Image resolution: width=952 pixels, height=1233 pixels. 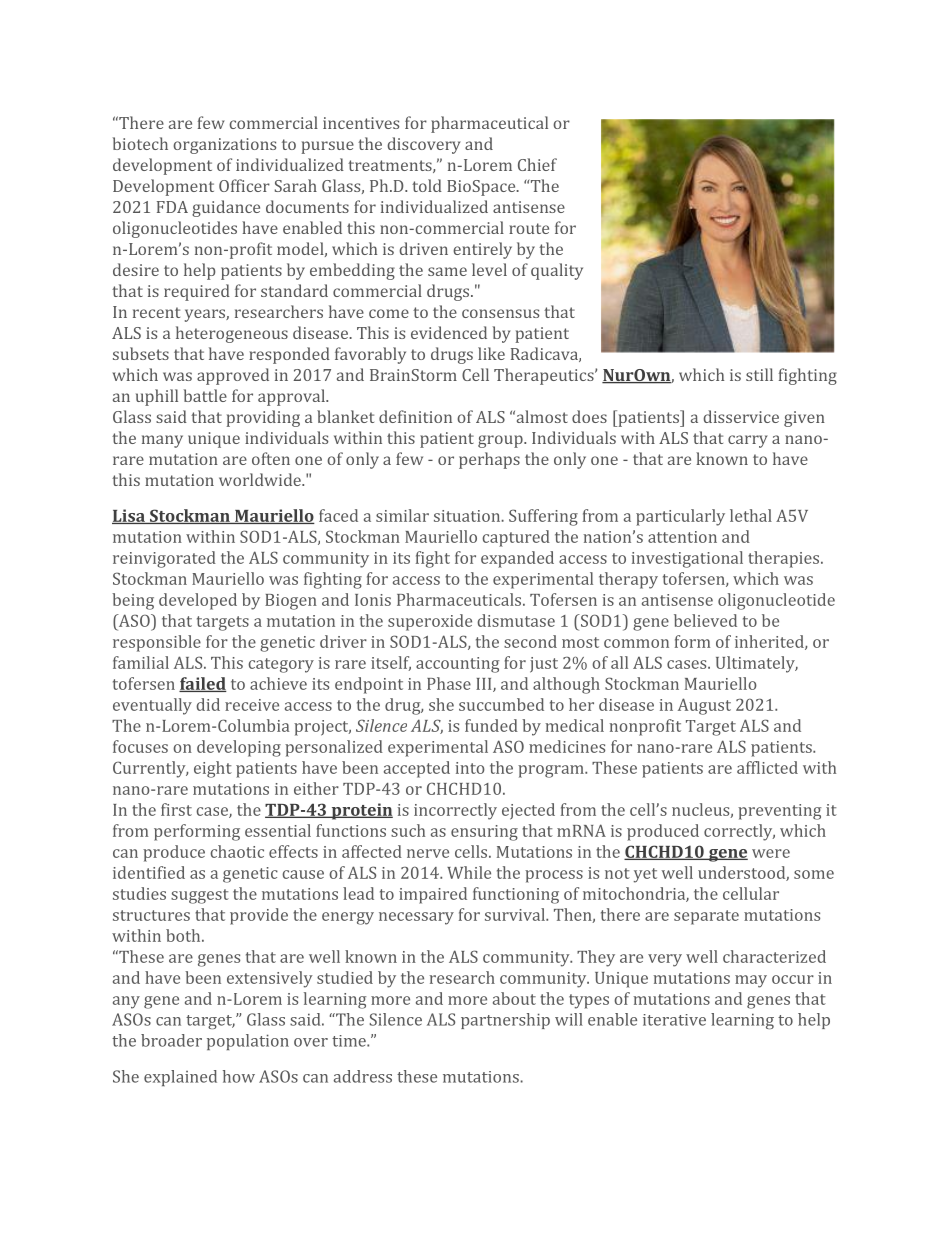 I want to click on believed, so click(x=705, y=620).
